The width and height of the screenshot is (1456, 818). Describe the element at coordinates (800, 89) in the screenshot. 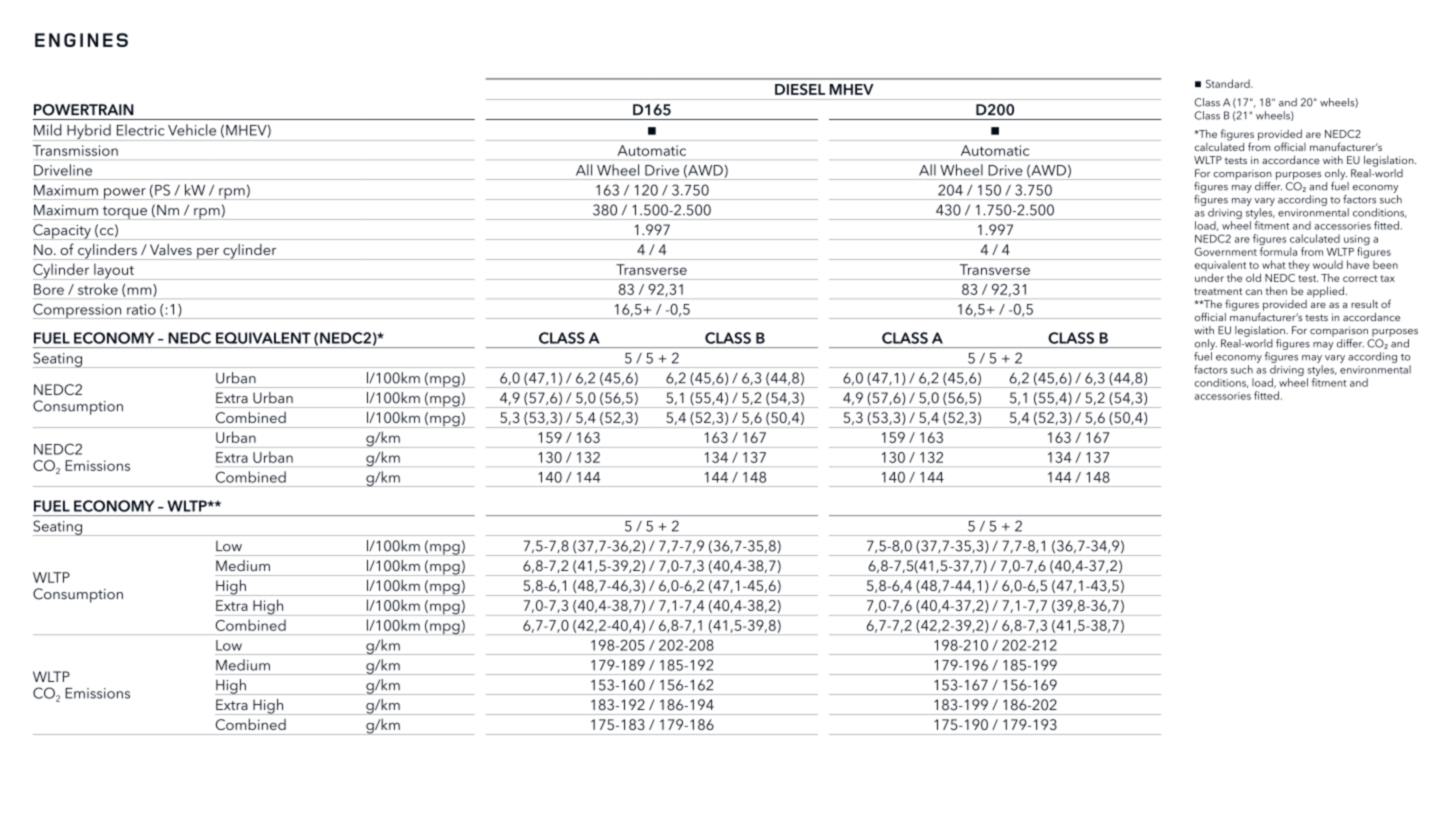

I see `DIESEL` at that location.
